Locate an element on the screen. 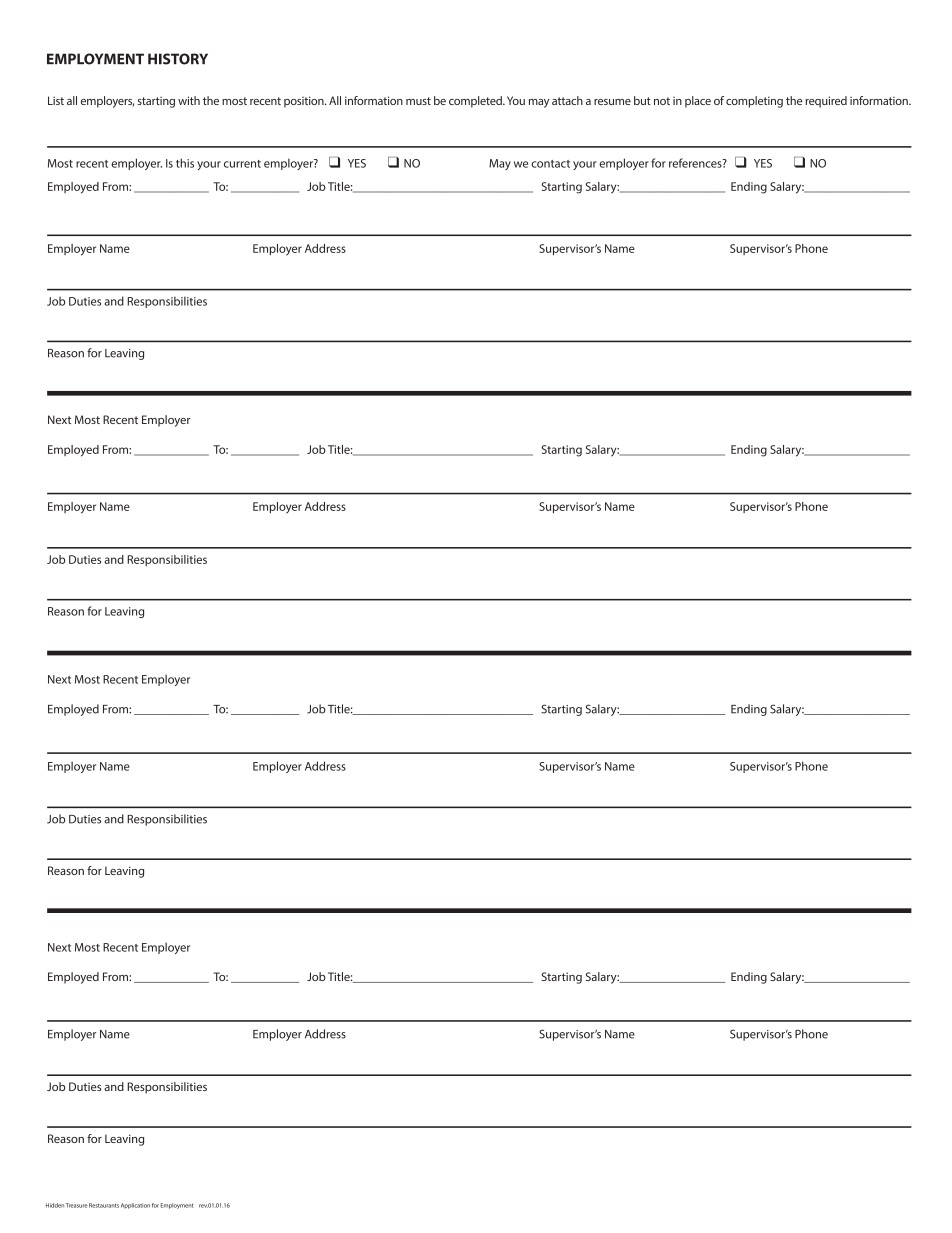  completing is located at coordinates (754, 102).
